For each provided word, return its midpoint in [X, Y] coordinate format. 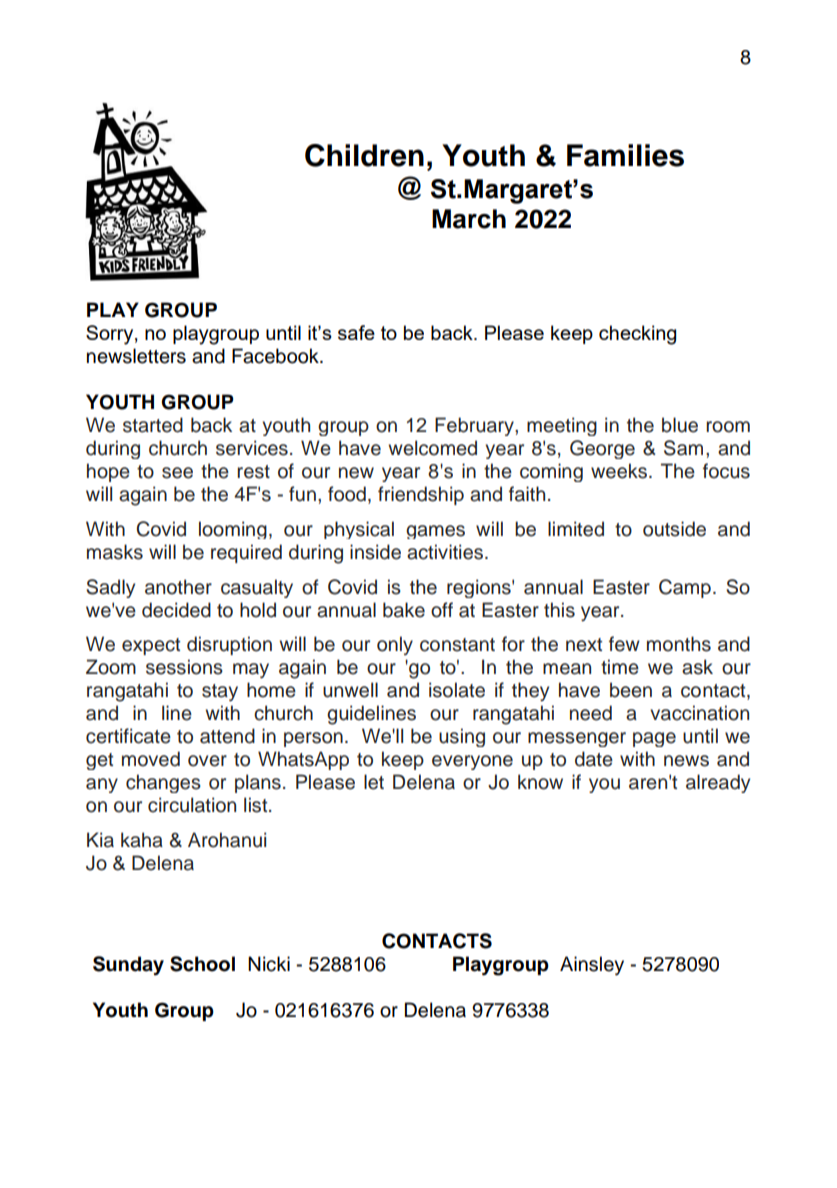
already [718, 783]
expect [151, 646]
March [469, 219]
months [679, 644]
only [395, 645]
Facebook [276, 356]
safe [356, 332]
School [202, 964]
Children [364, 155]
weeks [620, 471]
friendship [421, 495]
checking [637, 335]
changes [163, 783]
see [177, 473]
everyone [472, 762]
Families [625, 155]
